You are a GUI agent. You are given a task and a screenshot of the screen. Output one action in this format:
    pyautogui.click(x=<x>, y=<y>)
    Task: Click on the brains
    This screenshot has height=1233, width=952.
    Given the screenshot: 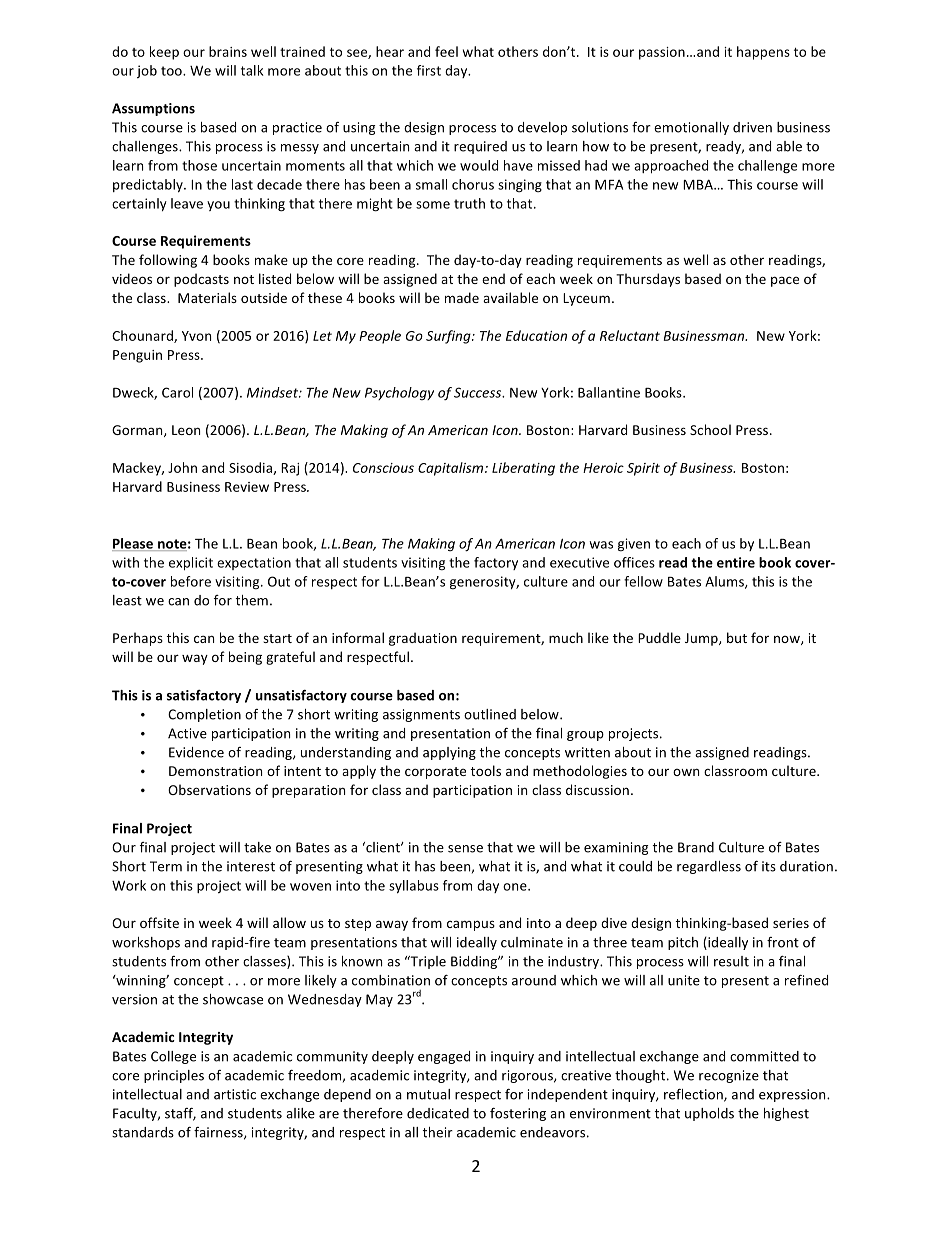 What is the action you would take?
    pyautogui.click(x=228, y=51)
